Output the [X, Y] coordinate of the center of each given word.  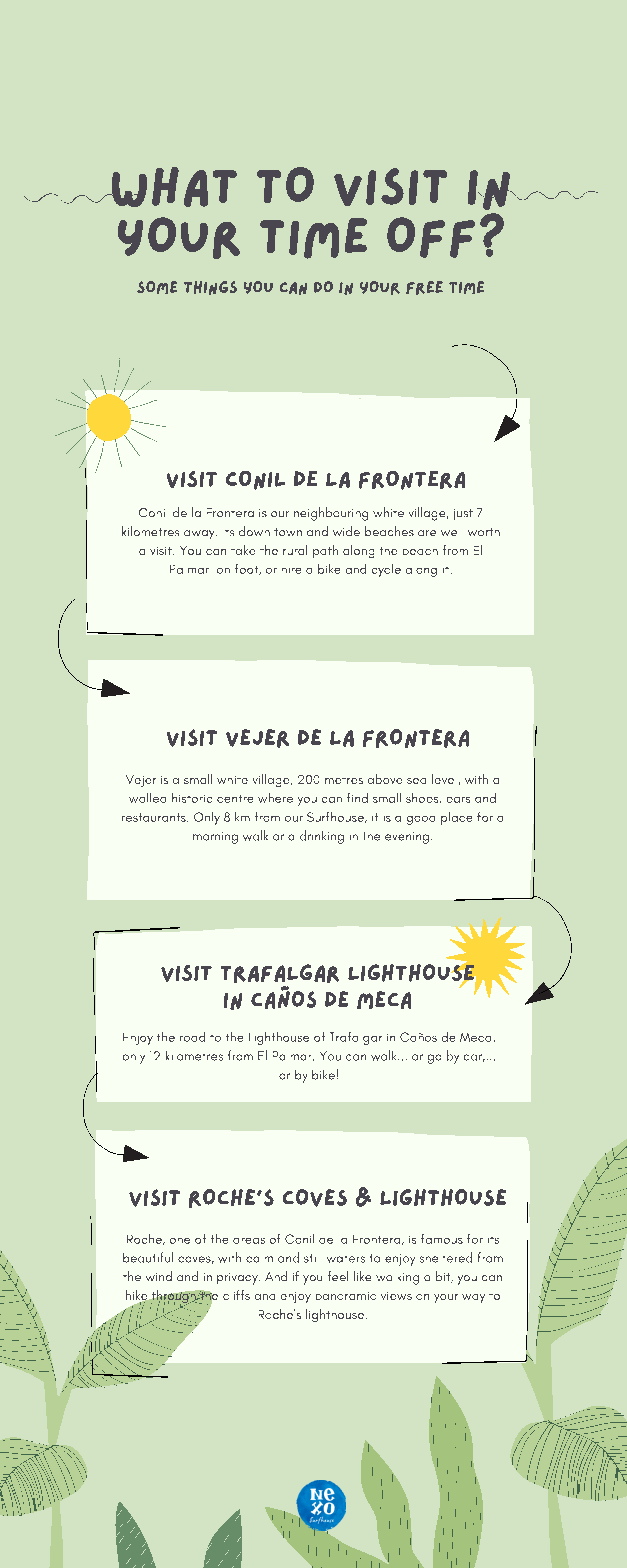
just [463, 514]
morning [215, 838]
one [180, 1241]
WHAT [173, 187]
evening [407, 838]
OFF [431, 237]
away [200, 534]
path [325, 551]
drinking [322, 837]
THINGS [210, 288]
